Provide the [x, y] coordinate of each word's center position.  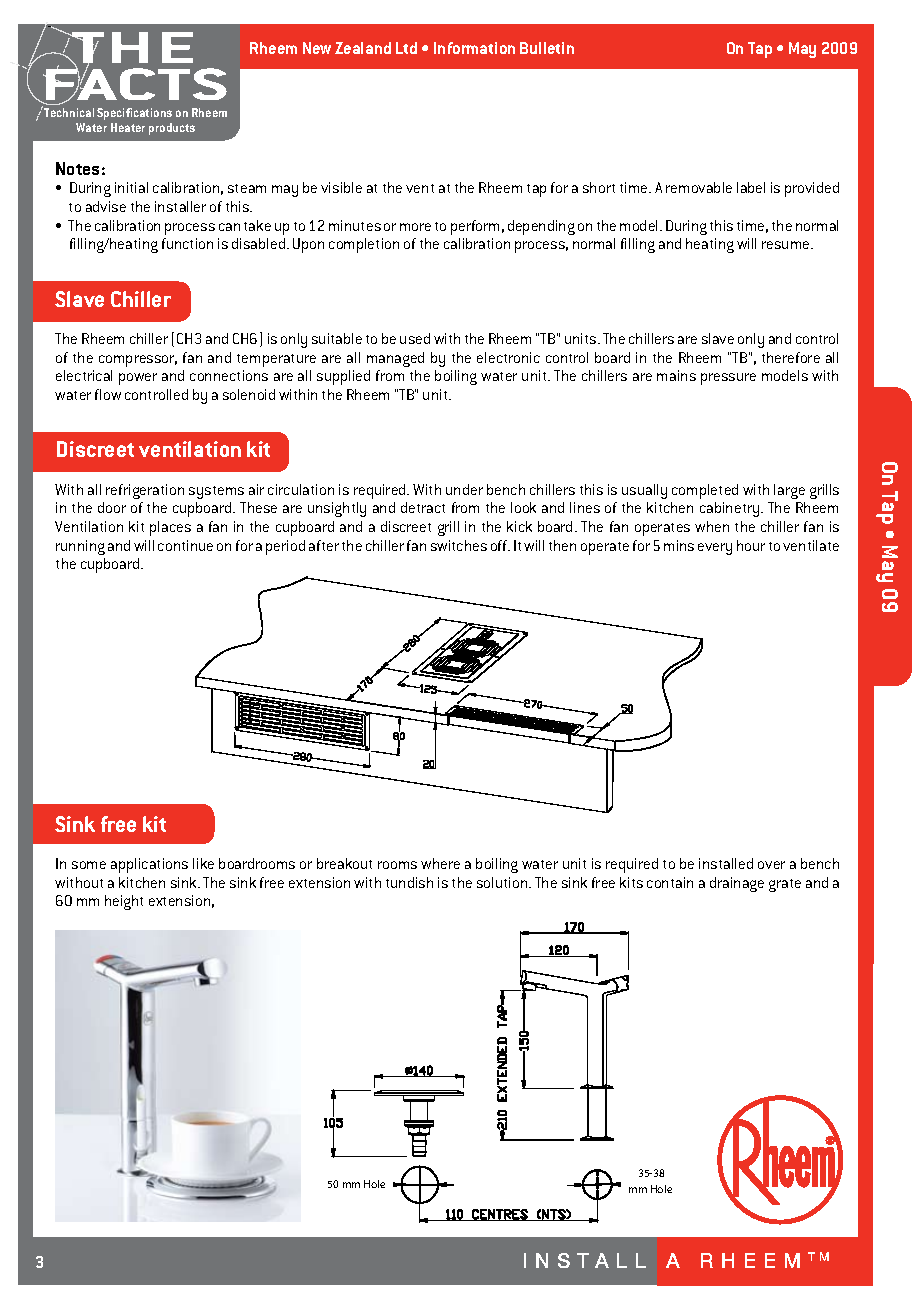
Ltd [406, 48]
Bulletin [547, 48]
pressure [728, 379]
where [440, 863]
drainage [737, 884]
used [415, 338]
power [138, 379]
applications [149, 865]
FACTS [135, 84]
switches [459, 545]
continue [185, 545]
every [715, 549]
